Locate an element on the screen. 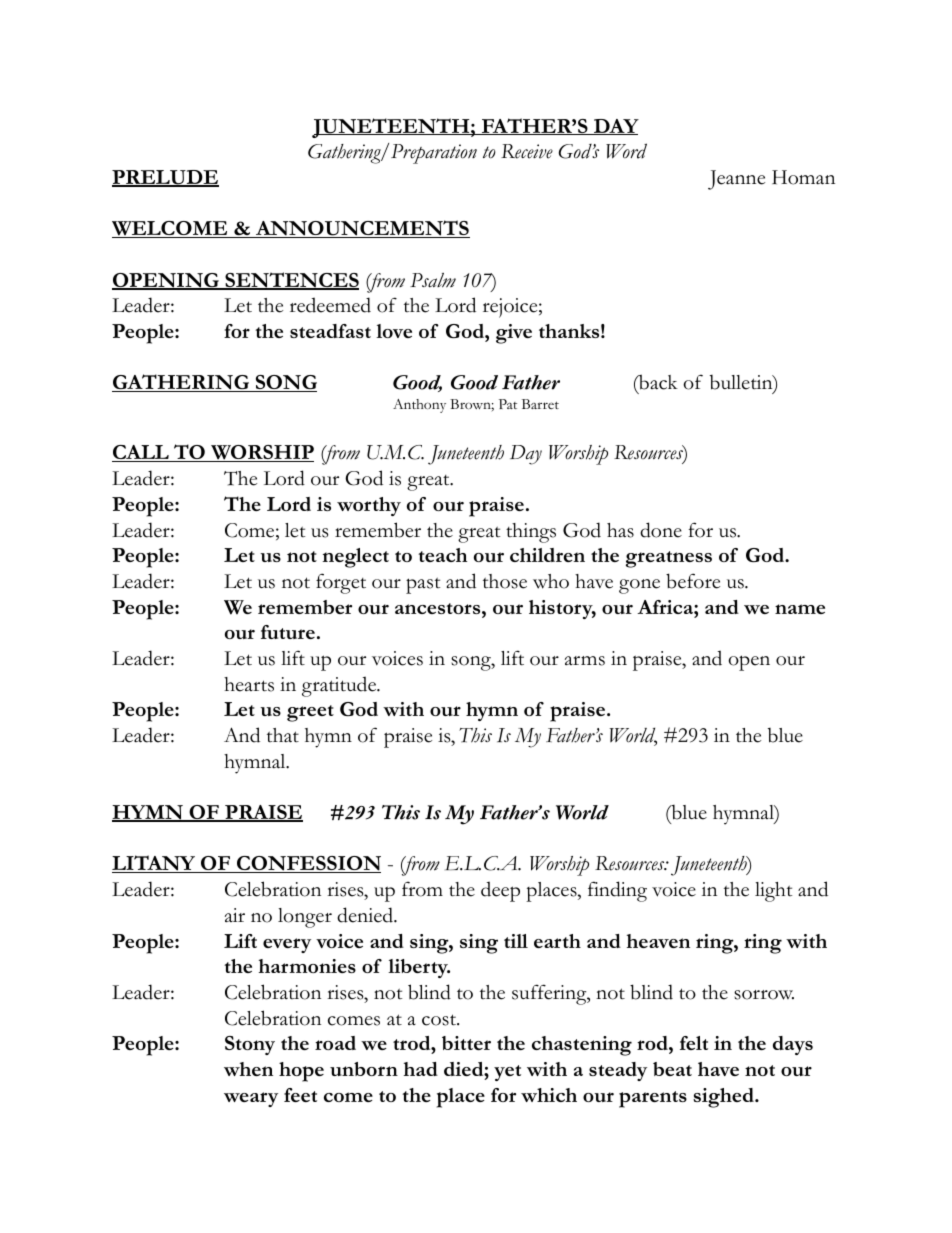  future is located at coordinates (288, 632).
